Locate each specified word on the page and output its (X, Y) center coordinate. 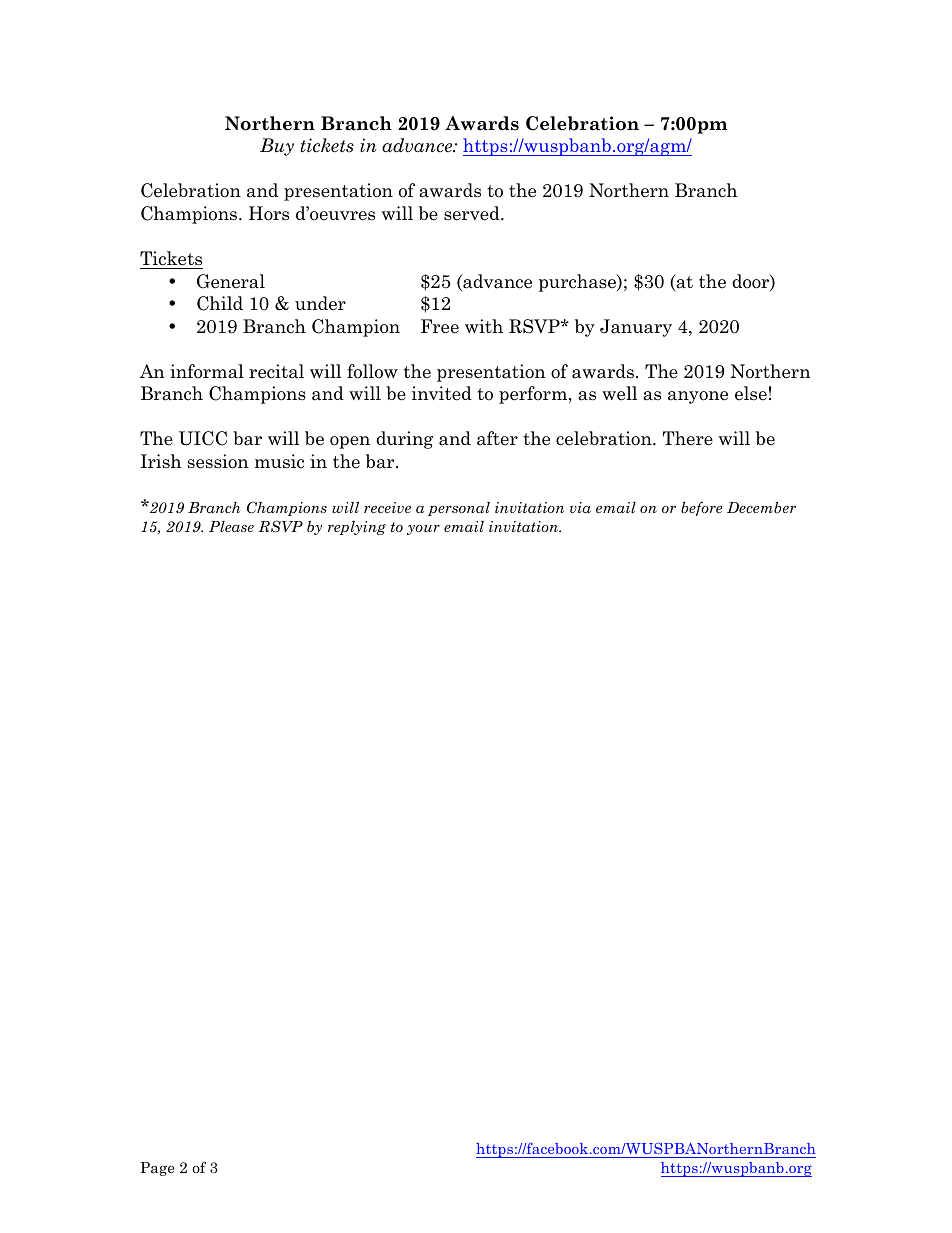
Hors (269, 213)
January (636, 328)
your (423, 530)
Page (157, 1169)
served (473, 213)
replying (357, 528)
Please (231, 526)
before (701, 508)
